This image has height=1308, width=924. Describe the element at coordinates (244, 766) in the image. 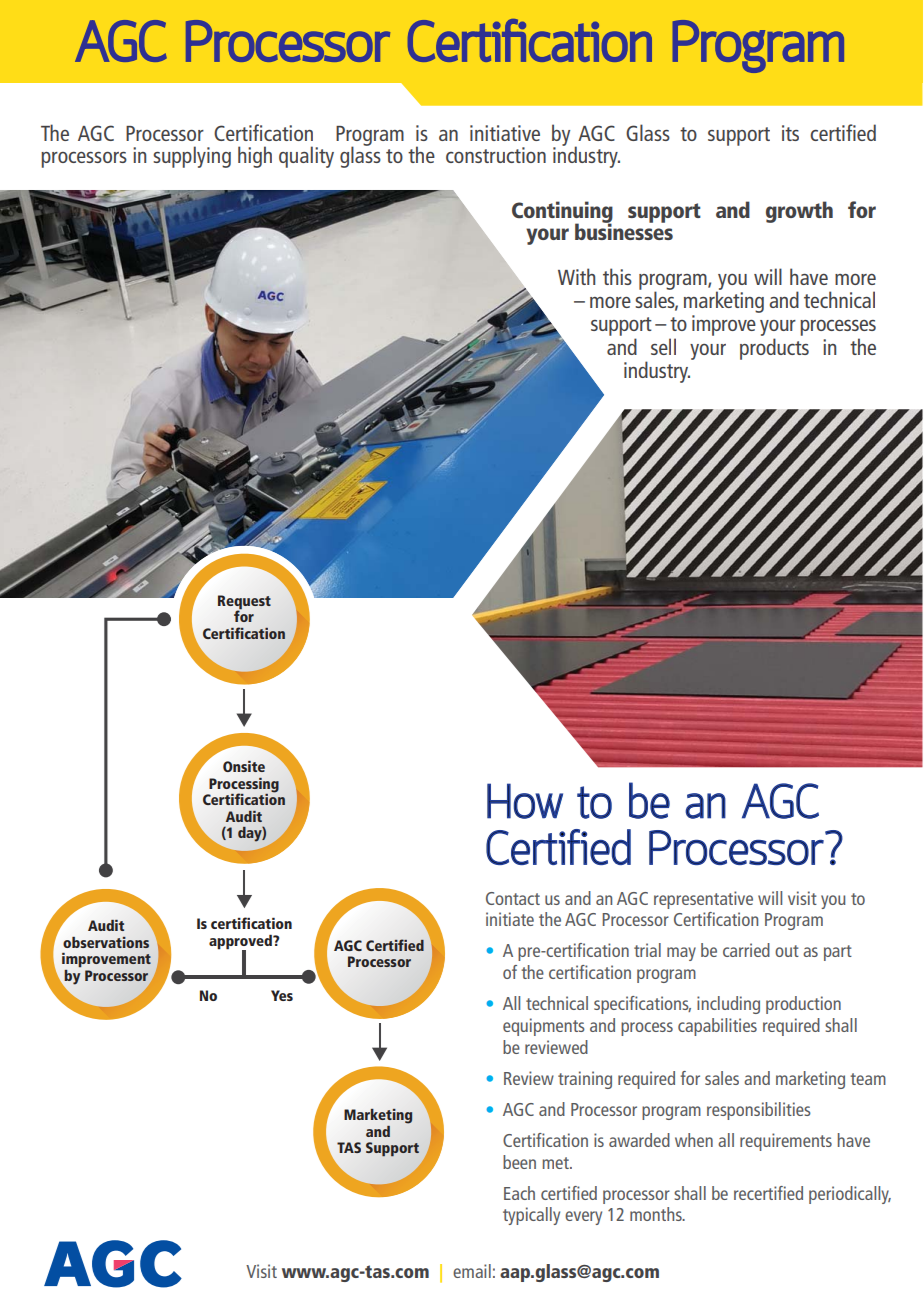

I see `Onsite` at that location.
